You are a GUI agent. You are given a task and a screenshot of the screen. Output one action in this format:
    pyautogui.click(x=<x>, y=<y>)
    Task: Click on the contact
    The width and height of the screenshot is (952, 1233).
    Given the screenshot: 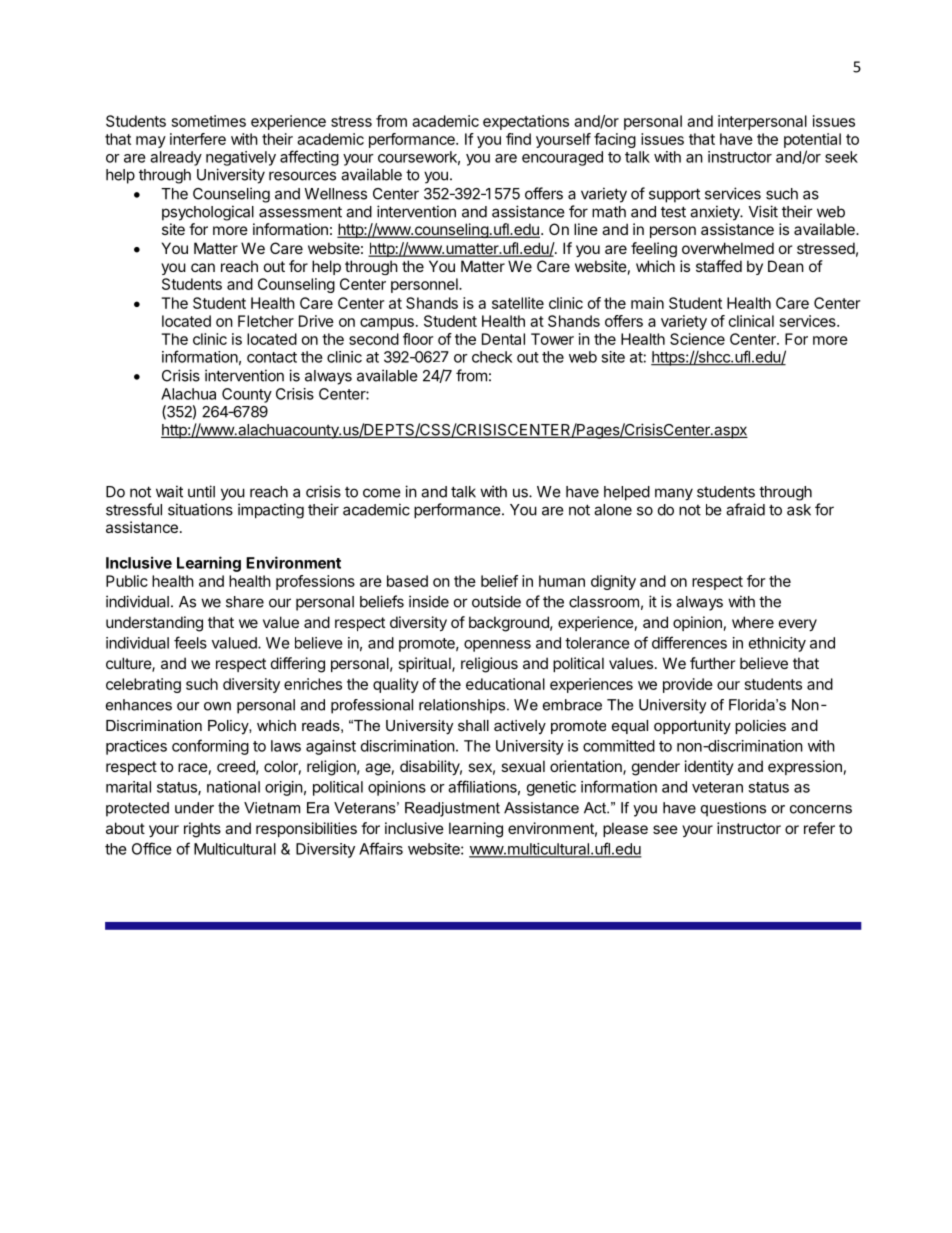 What is the action you would take?
    pyautogui.click(x=272, y=357)
